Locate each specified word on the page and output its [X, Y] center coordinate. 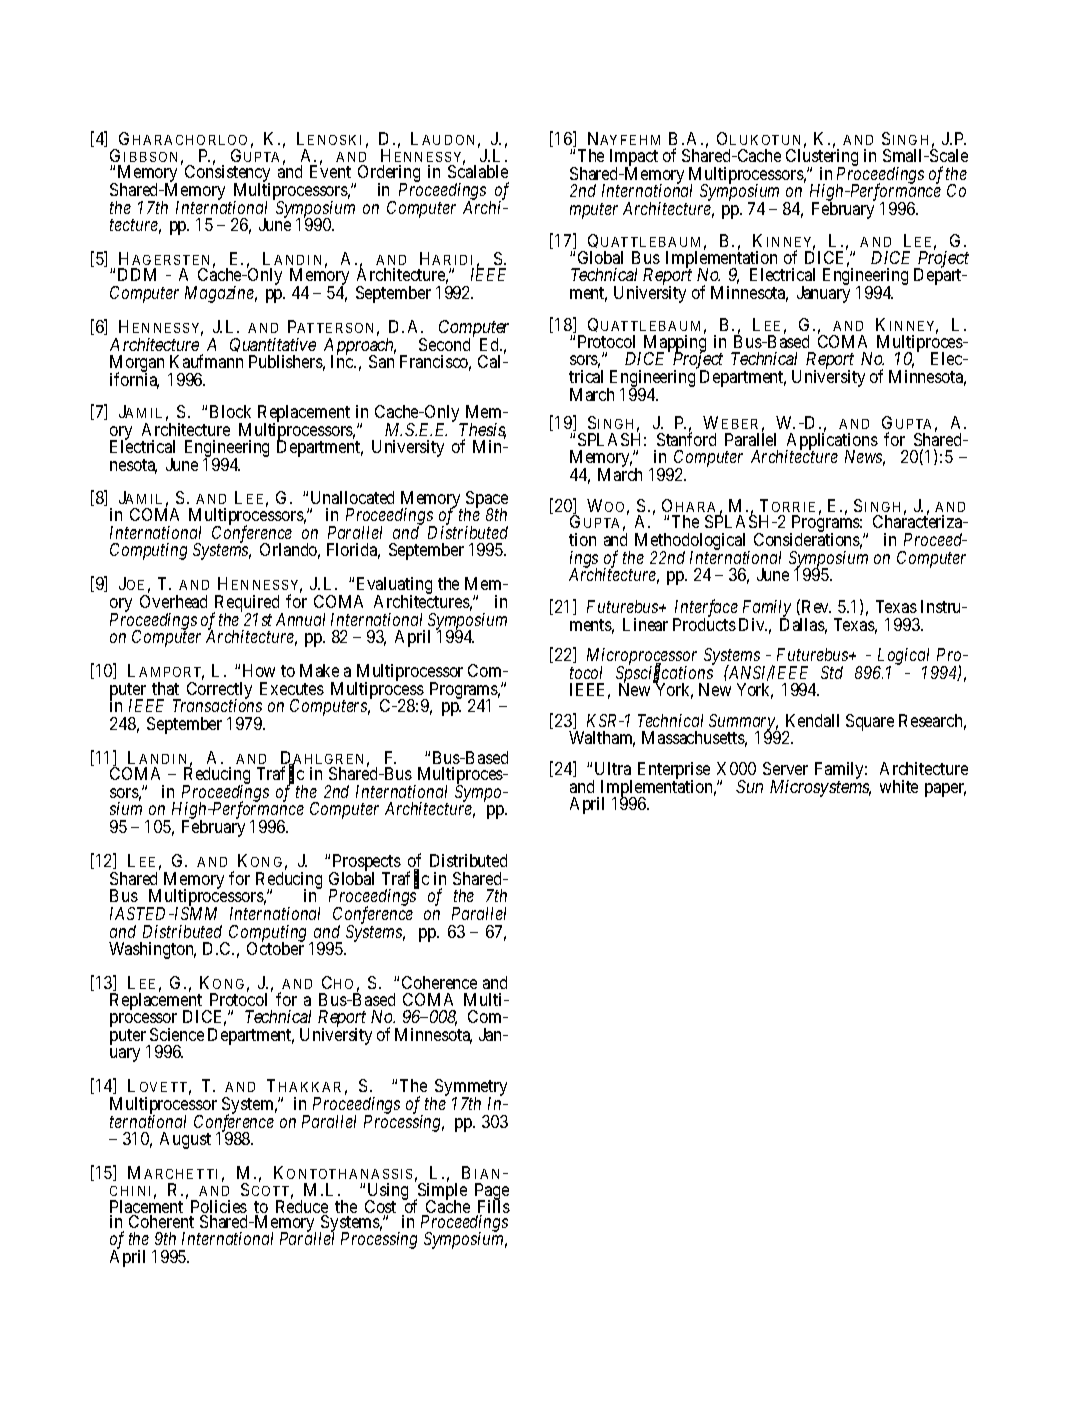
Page [492, 1193]
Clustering [822, 159]
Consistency [227, 174]
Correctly [219, 691]
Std [832, 672]
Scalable [478, 171]
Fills [493, 1208]
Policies [218, 1208]
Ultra [613, 768]
